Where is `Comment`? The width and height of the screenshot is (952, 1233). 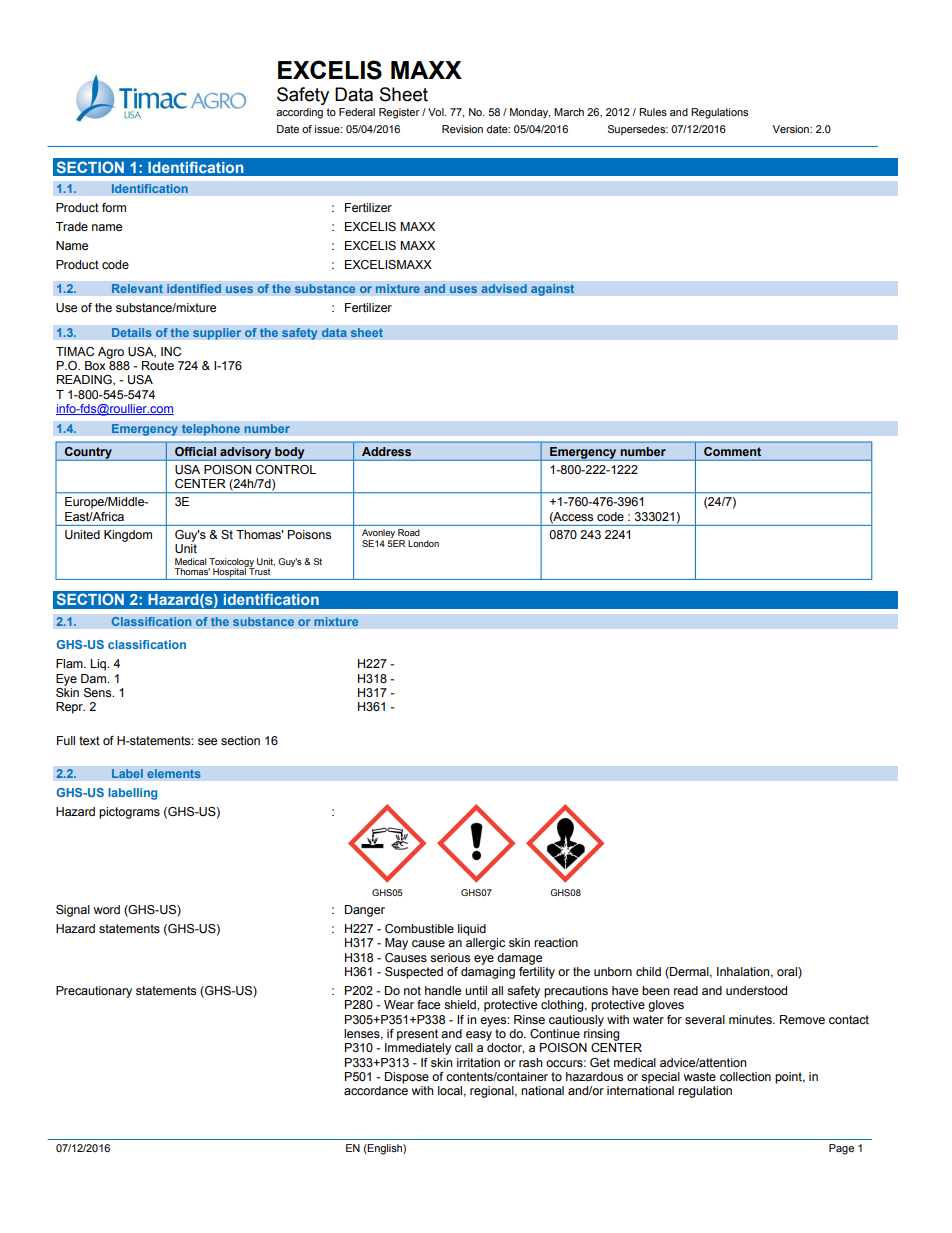 Comment is located at coordinates (732, 451).
